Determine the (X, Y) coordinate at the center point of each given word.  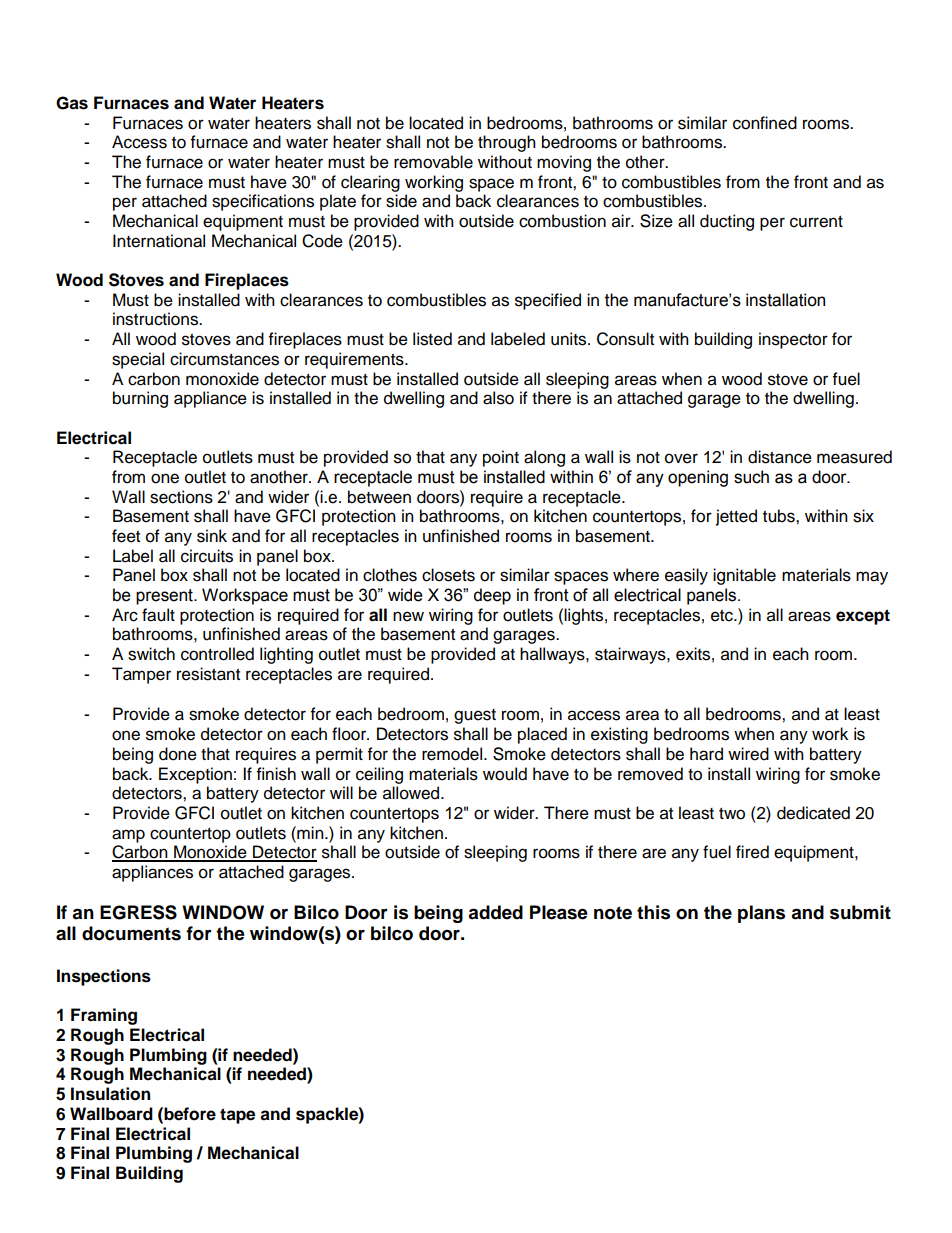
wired (748, 754)
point (501, 458)
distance (780, 457)
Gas (72, 103)
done (178, 754)
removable (433, 162)
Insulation (110, 1094)
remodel (453, 754)
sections (181, 497)
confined (765, 123)
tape (237, 1116)
